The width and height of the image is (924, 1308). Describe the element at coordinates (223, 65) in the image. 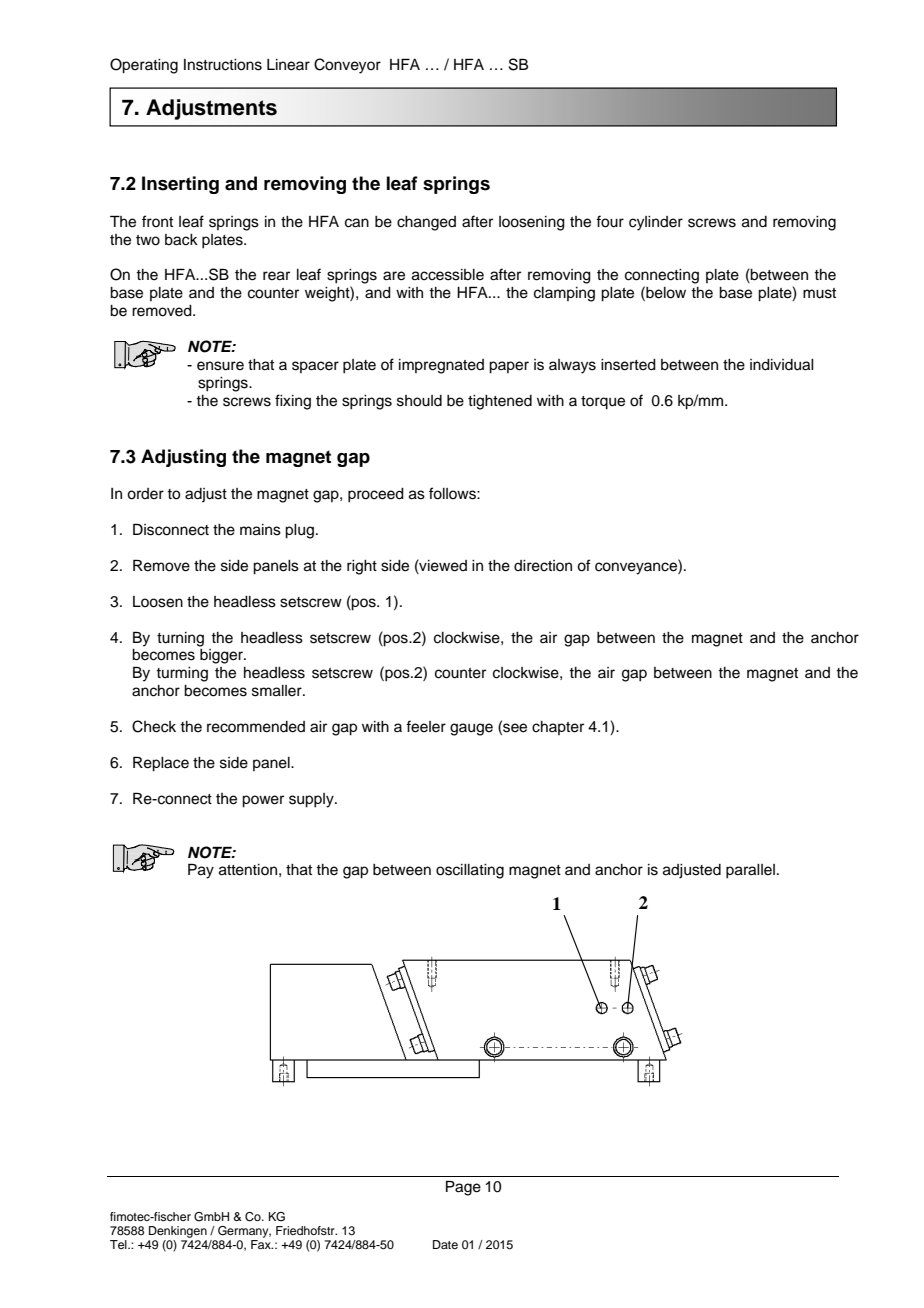

I see `Instructions` at that location.
